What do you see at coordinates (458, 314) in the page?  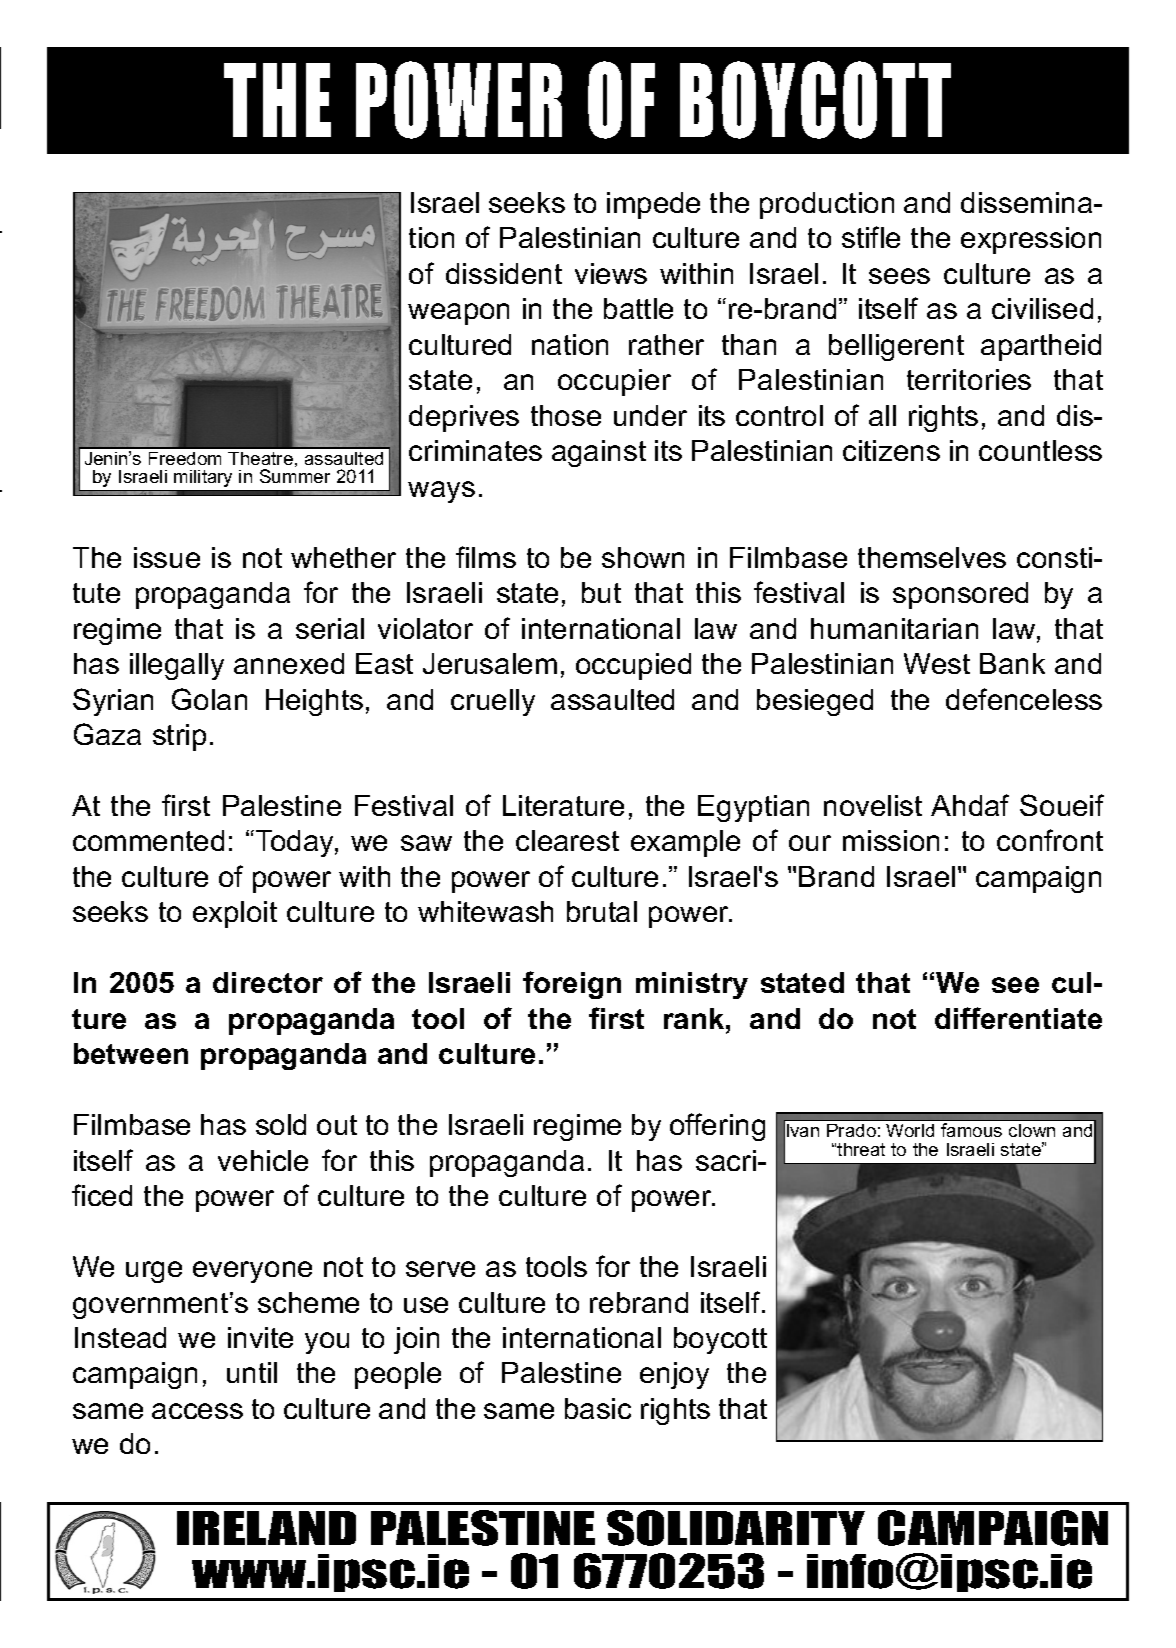 I see `weapon` at bounding box center [458, 314].
